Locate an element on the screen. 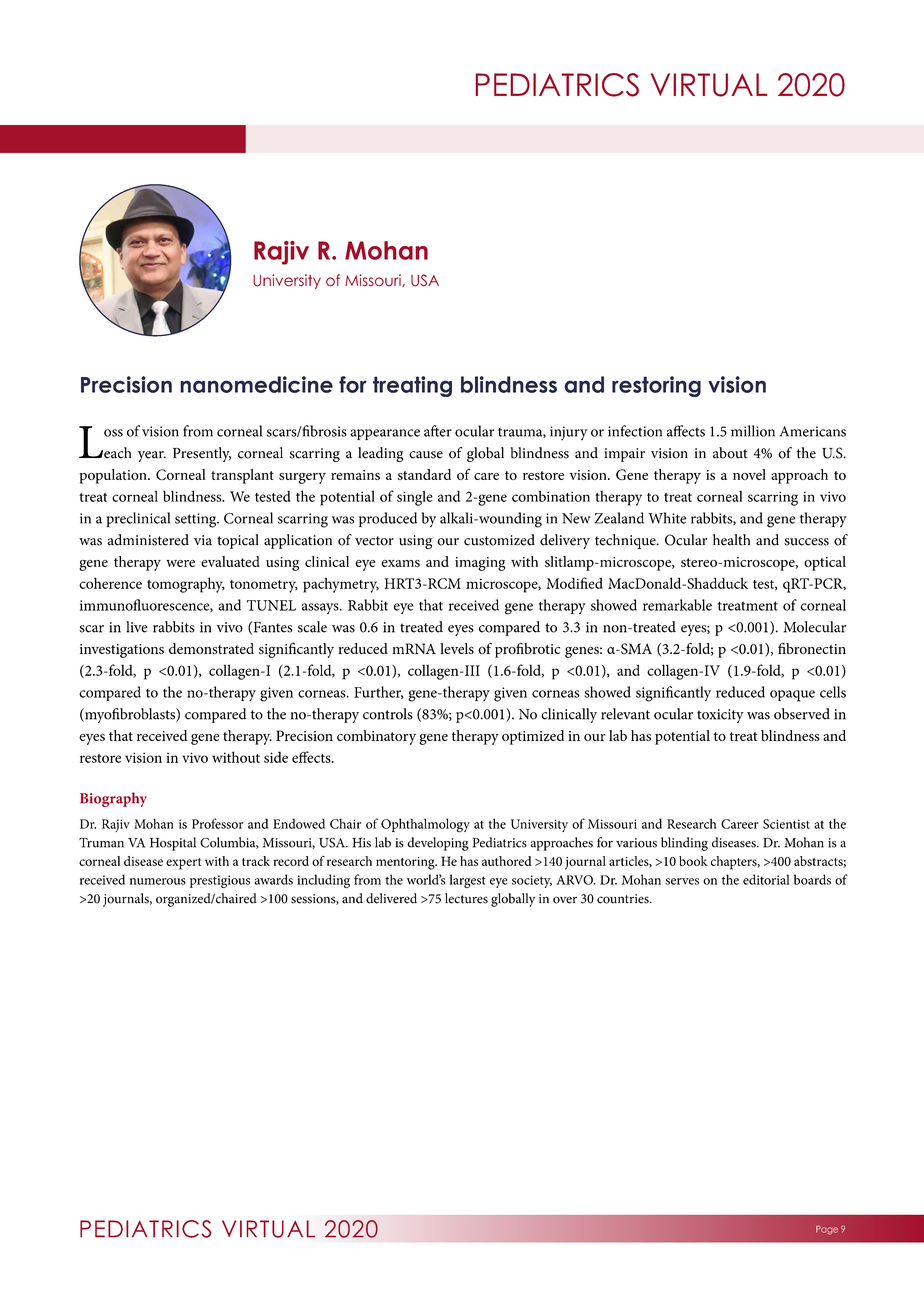 The height and width of the screenshot is (1308, 924). editorial is located at coordinates (766, 879).
